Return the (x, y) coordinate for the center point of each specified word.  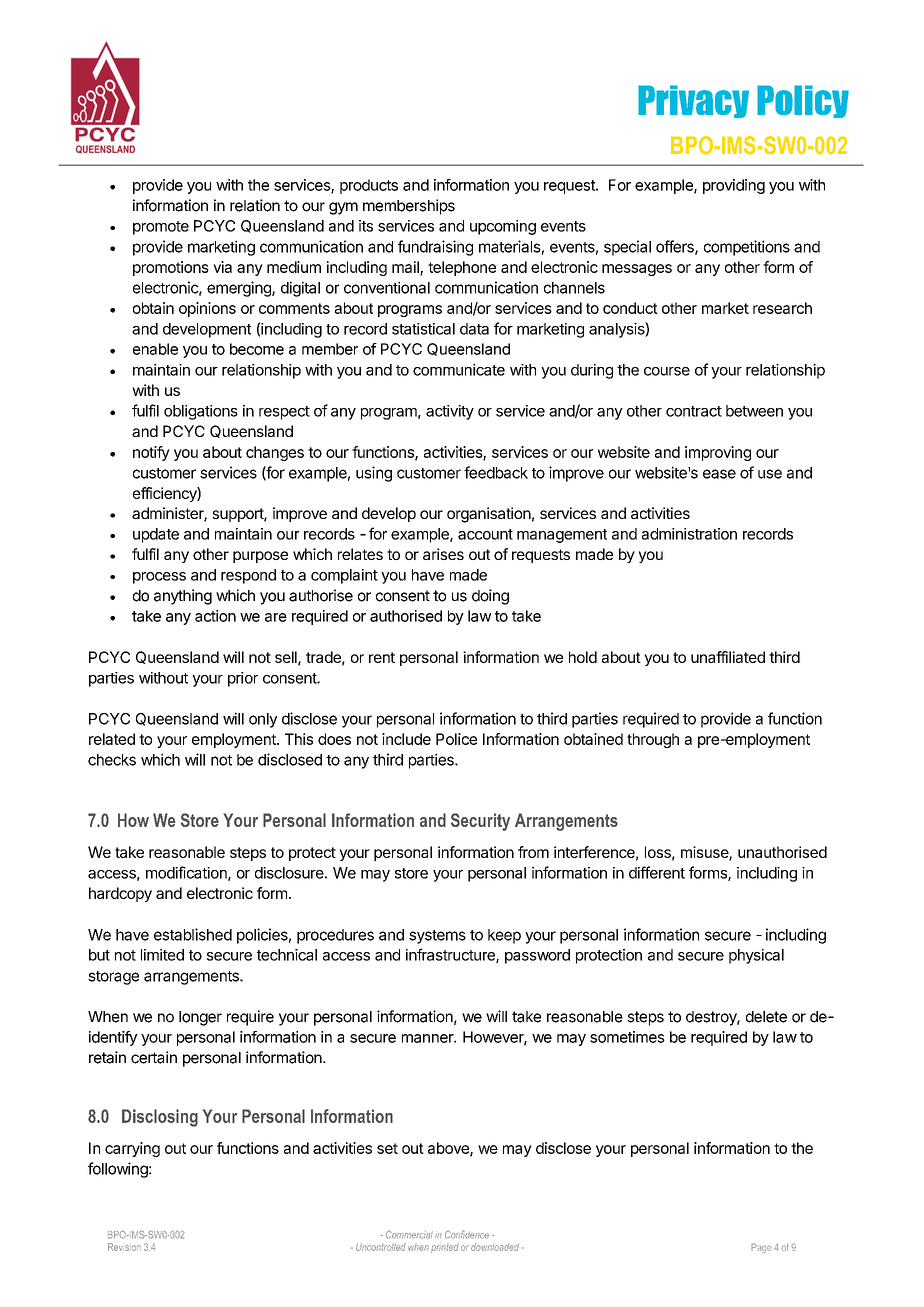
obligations (201, 412)
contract (694, 411)
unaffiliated (728, 657)
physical (756, 956)
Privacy (693, 101)
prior (243, 679)
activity (450, 412)
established (193, 934)
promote (161, 228)
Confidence (467, 1234)
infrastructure (451, 955)
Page (761, 1248)
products (369, 186)
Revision (124, 1247)
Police (456, 739)
